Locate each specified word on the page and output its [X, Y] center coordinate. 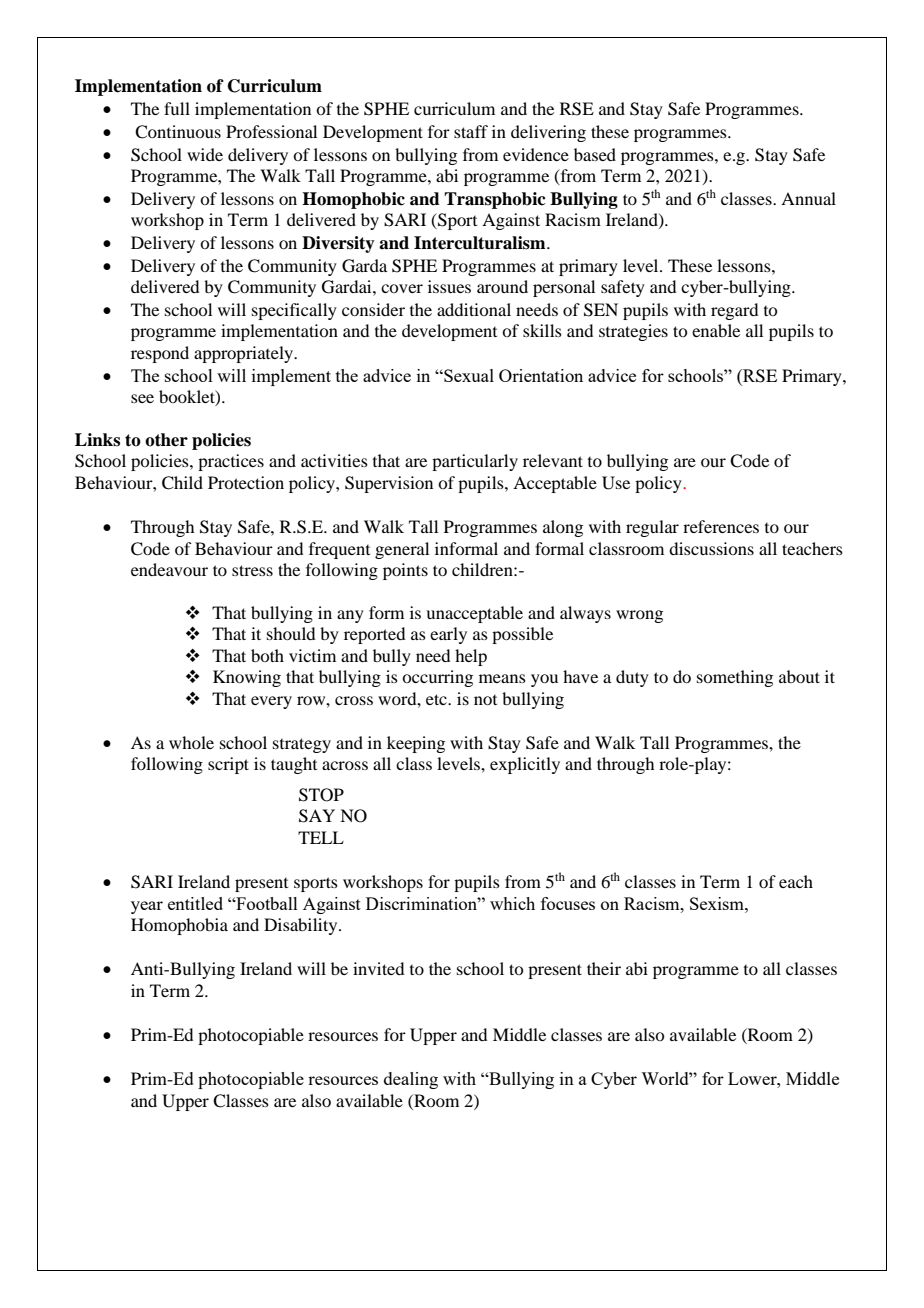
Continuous [178, 132]
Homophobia [179, 926]
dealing [411, 1080]
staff [471, 131]
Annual [808, 198]
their [604, 968]
